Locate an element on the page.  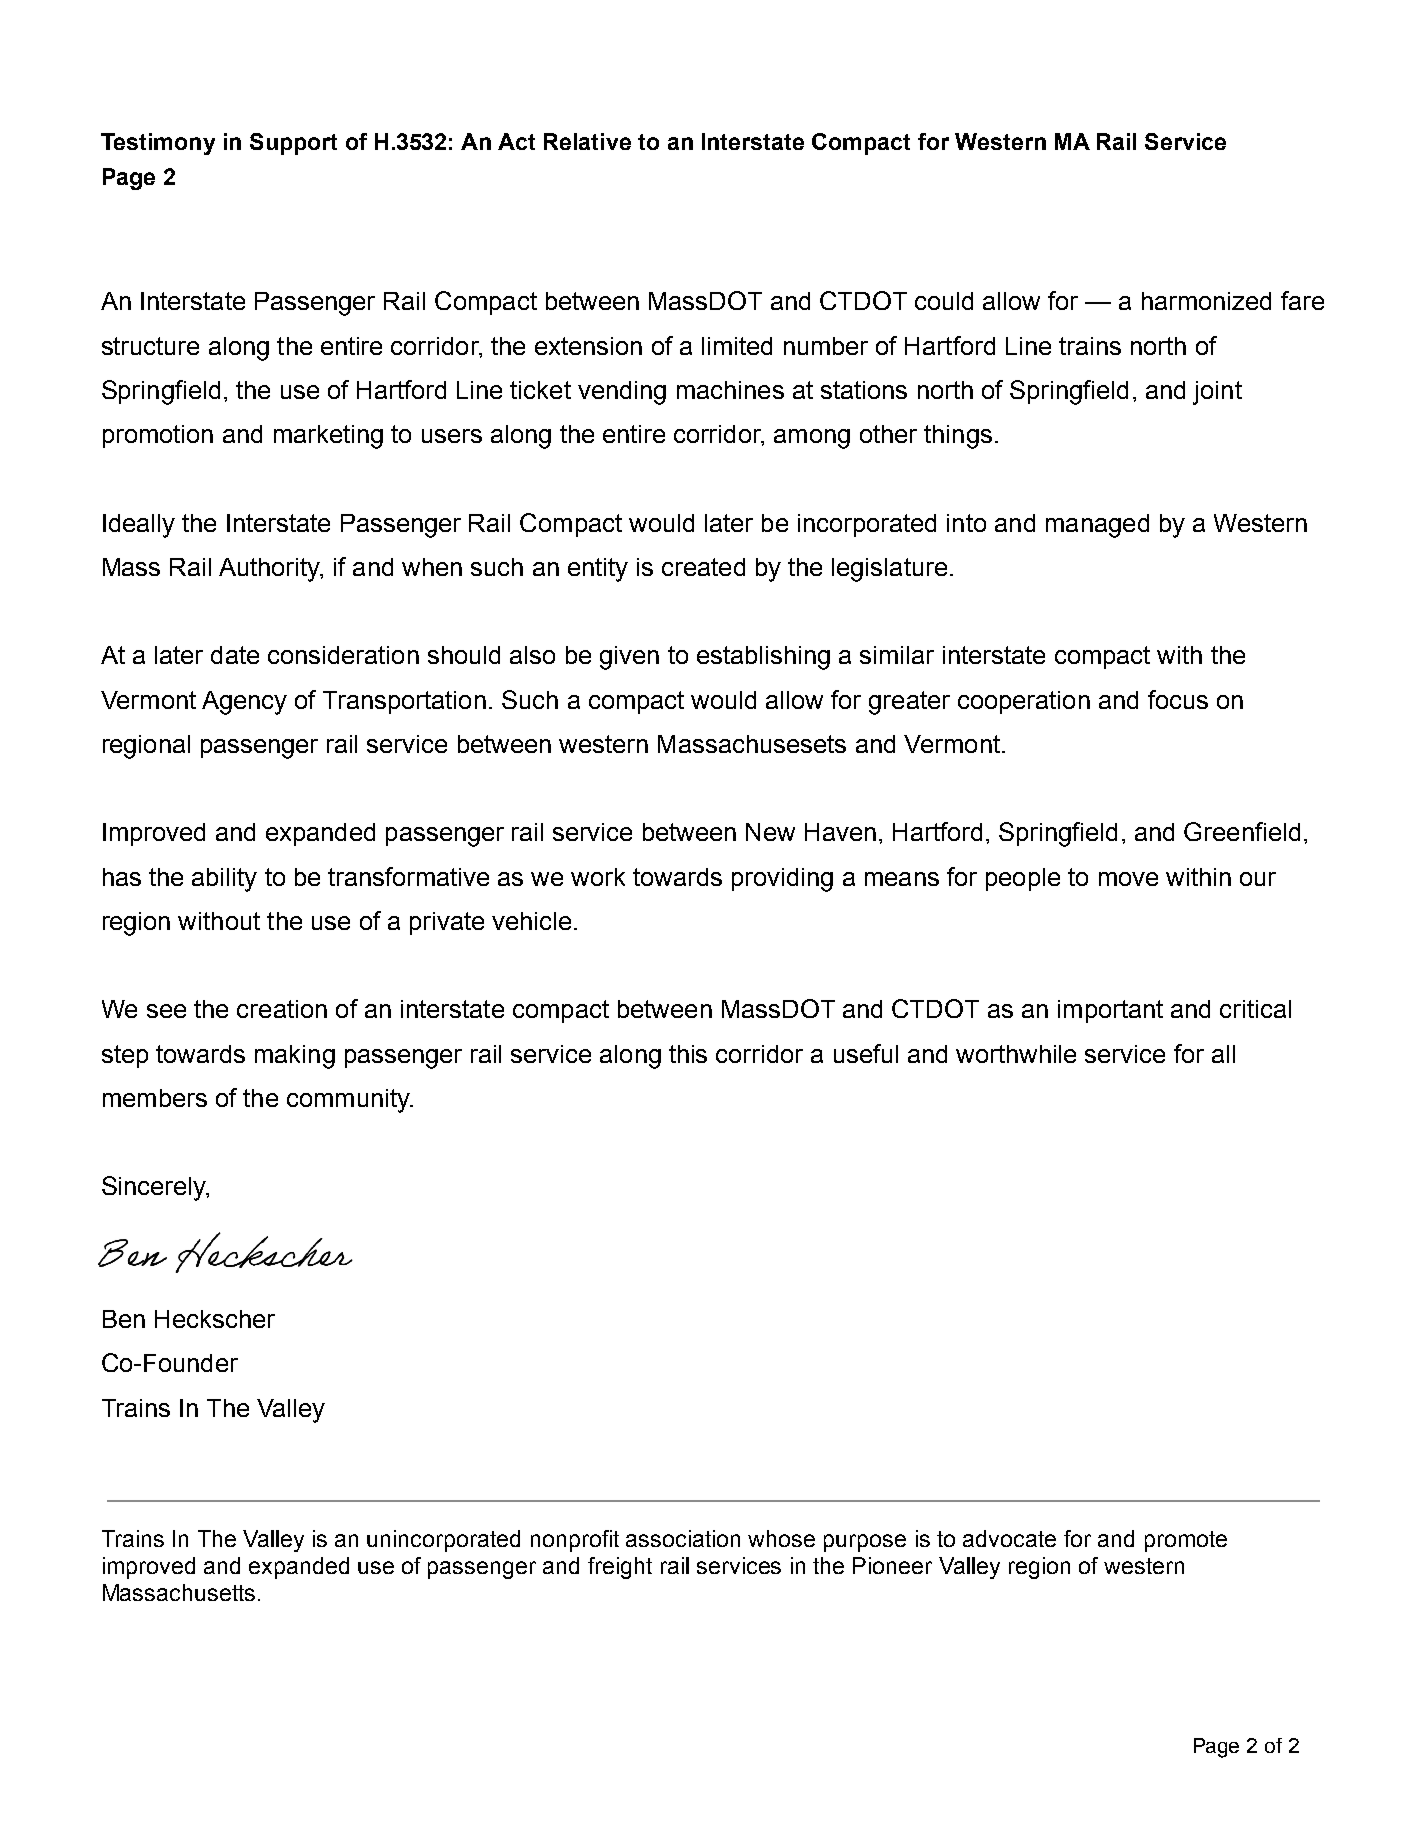
establishing is located at coordinates (763, 658).
